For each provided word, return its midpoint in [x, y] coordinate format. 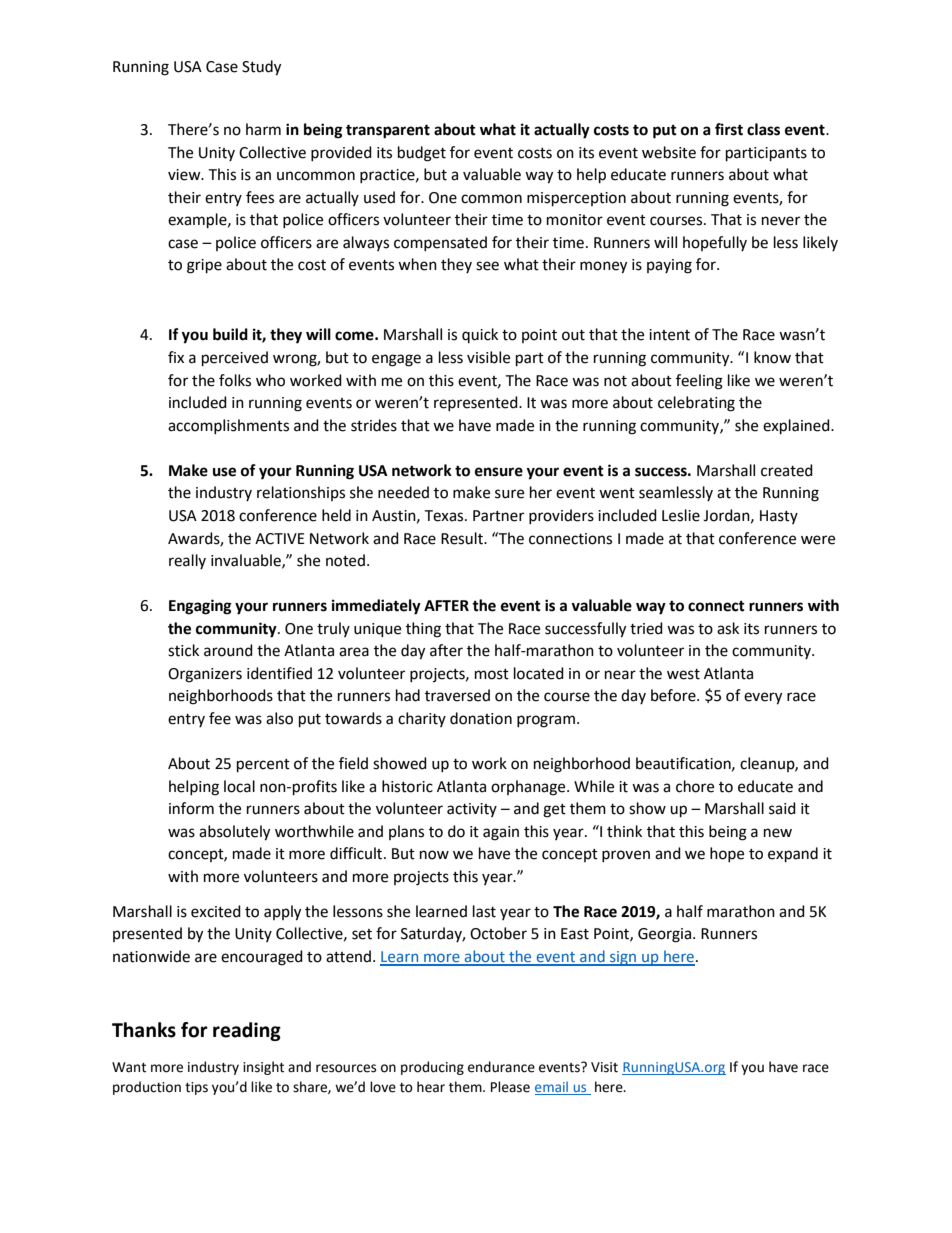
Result [463, 538]
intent [669, 335]
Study [261, 68]
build [230, 334]
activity [472, 810]
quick [480, 335]
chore [695, 786]
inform [191, 808]
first [729, 129]
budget [422, 154]
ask [728, 628]
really [187, 561]
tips [196, 1088]
